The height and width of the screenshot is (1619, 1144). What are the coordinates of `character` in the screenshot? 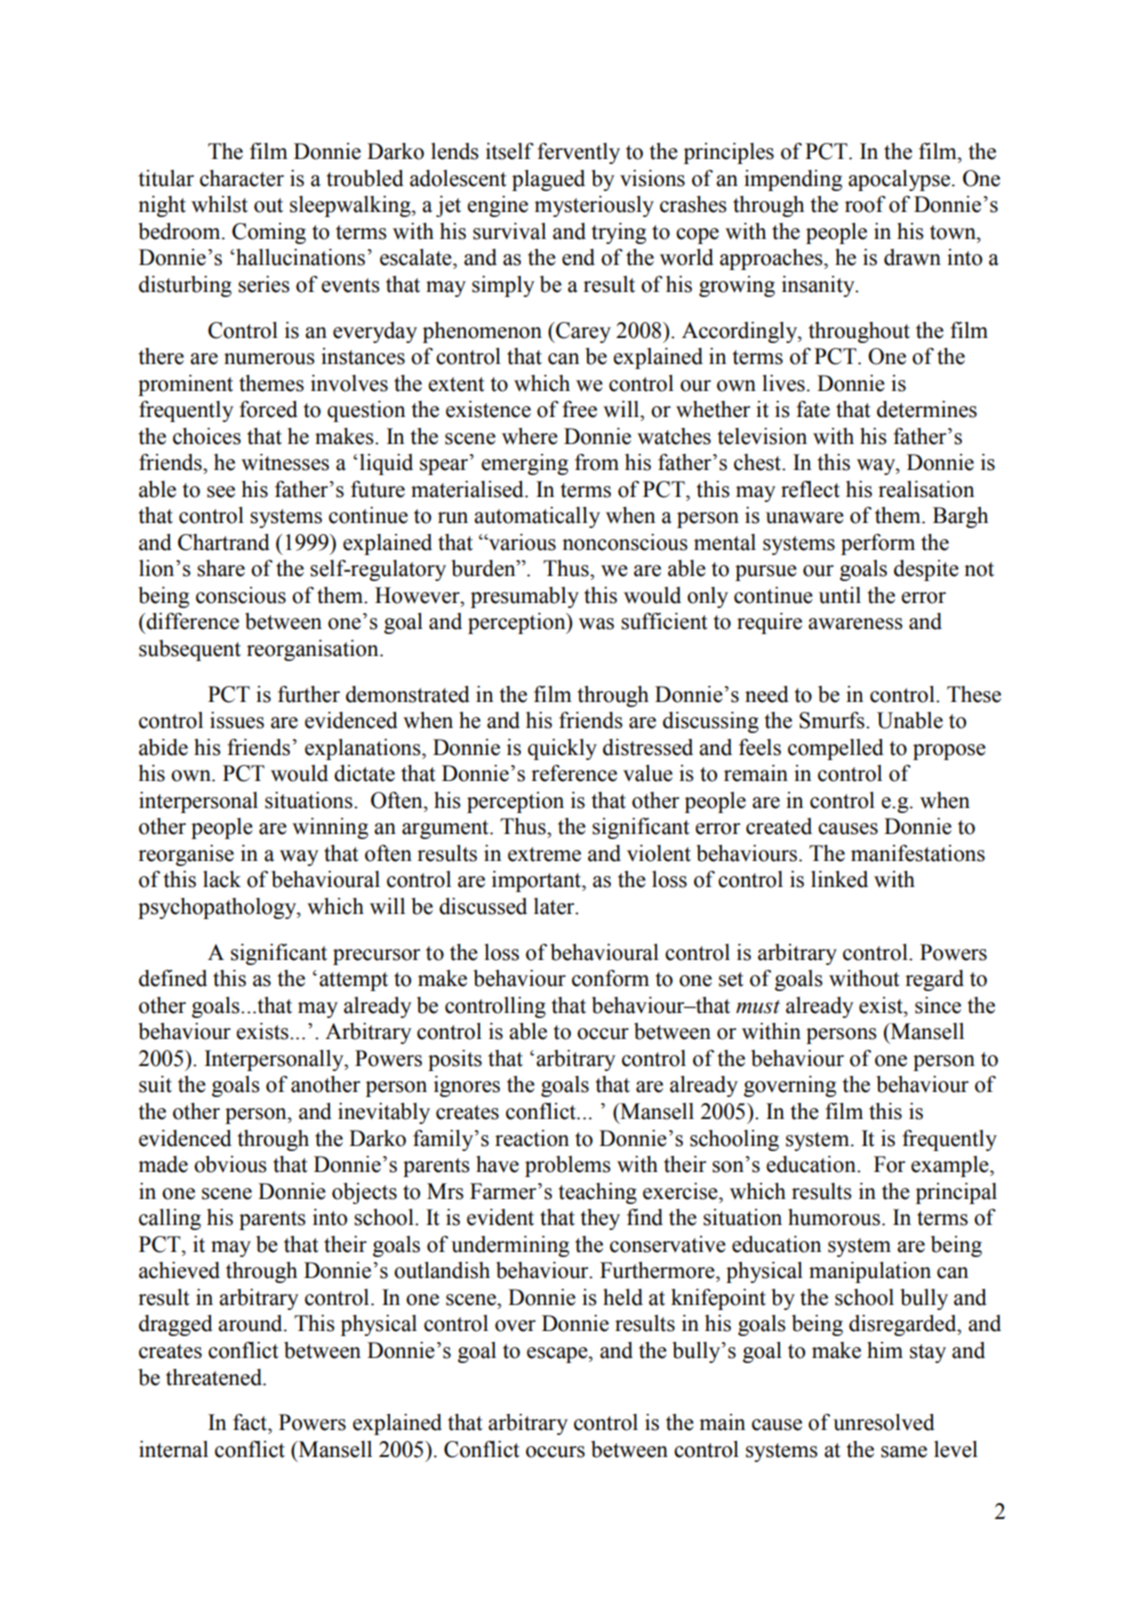 It's located at (242, 178).
